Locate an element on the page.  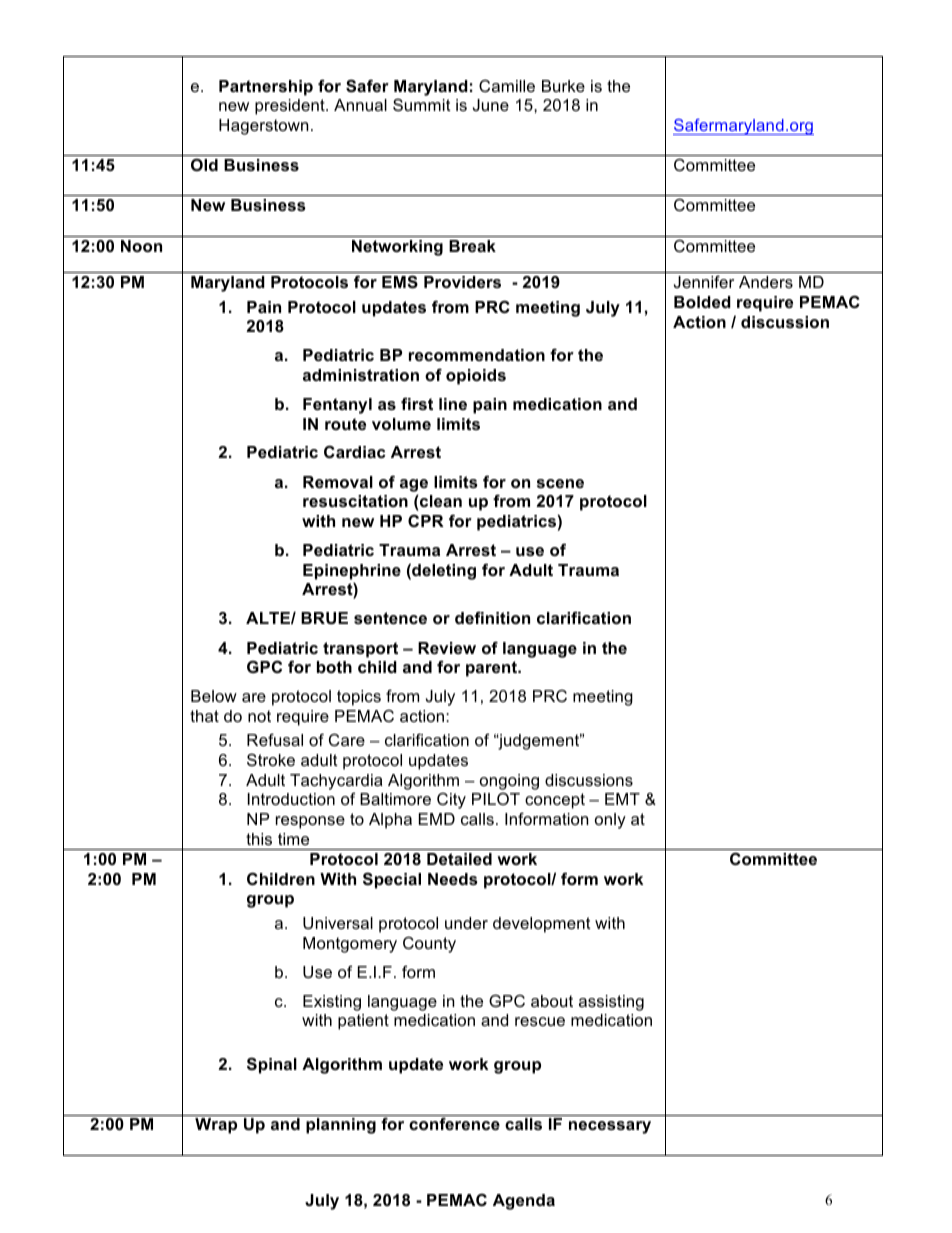
Below is located at coordinates (214, 696).
